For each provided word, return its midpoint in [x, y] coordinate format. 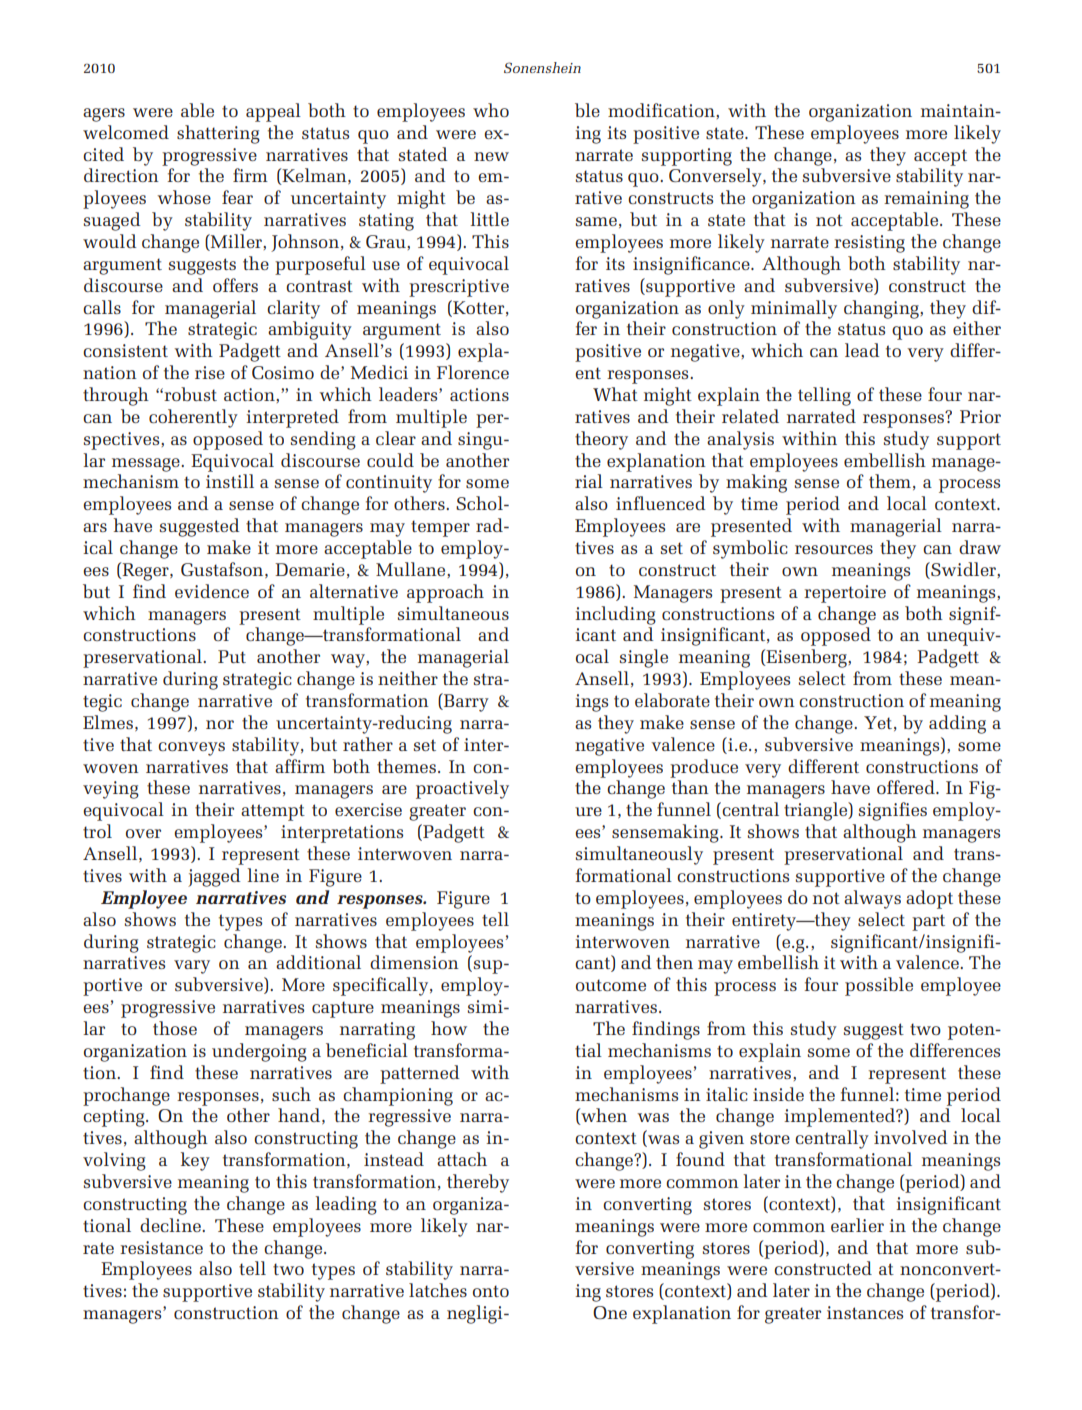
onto [491, 1291]
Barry [465, 702]
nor [220, 724]
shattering [218, 134]
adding [957, 724]
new [491, 156]
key [195, 1161]
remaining [926, 200]
